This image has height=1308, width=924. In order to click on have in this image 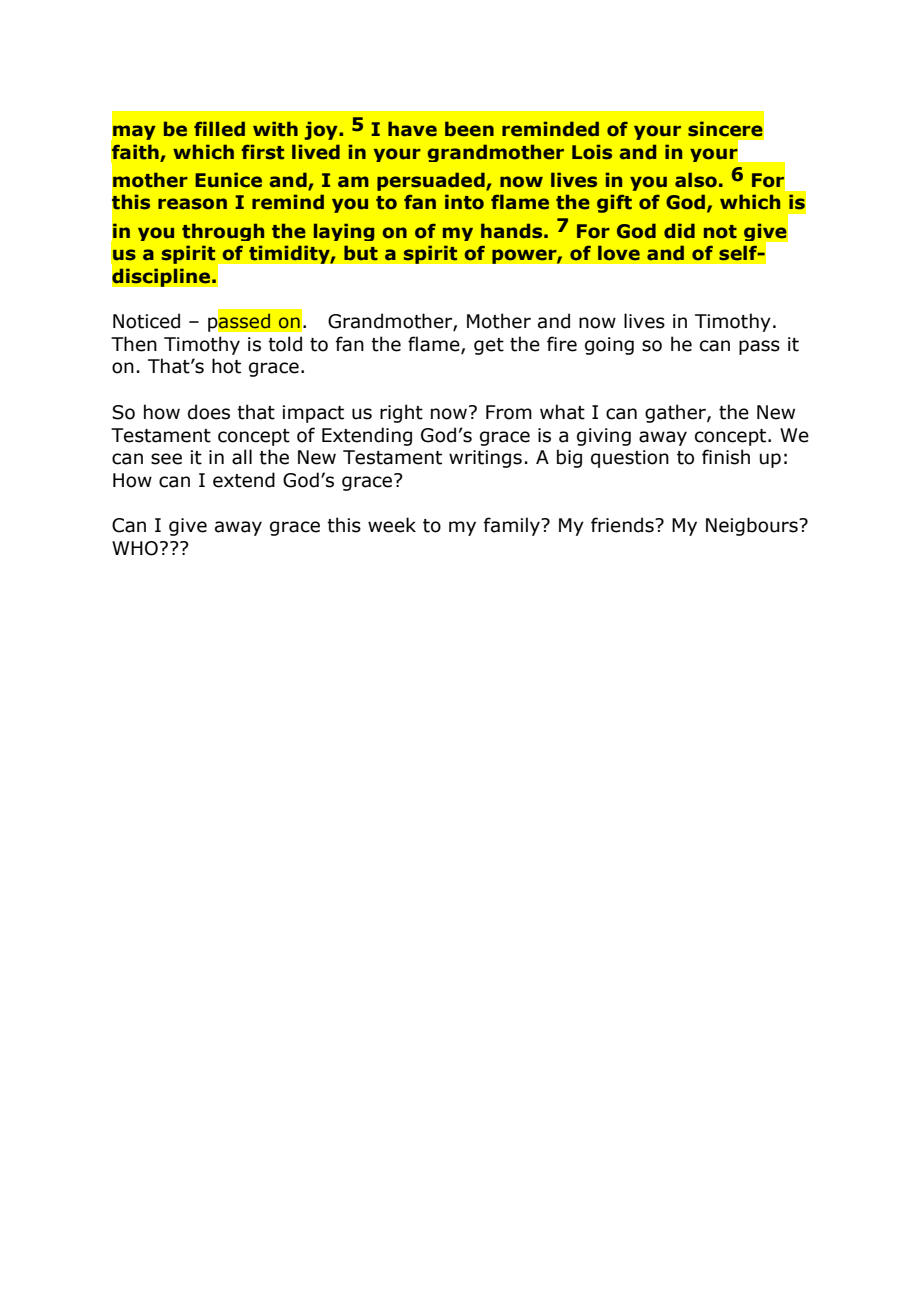, I will do `click(412, 129)`.
